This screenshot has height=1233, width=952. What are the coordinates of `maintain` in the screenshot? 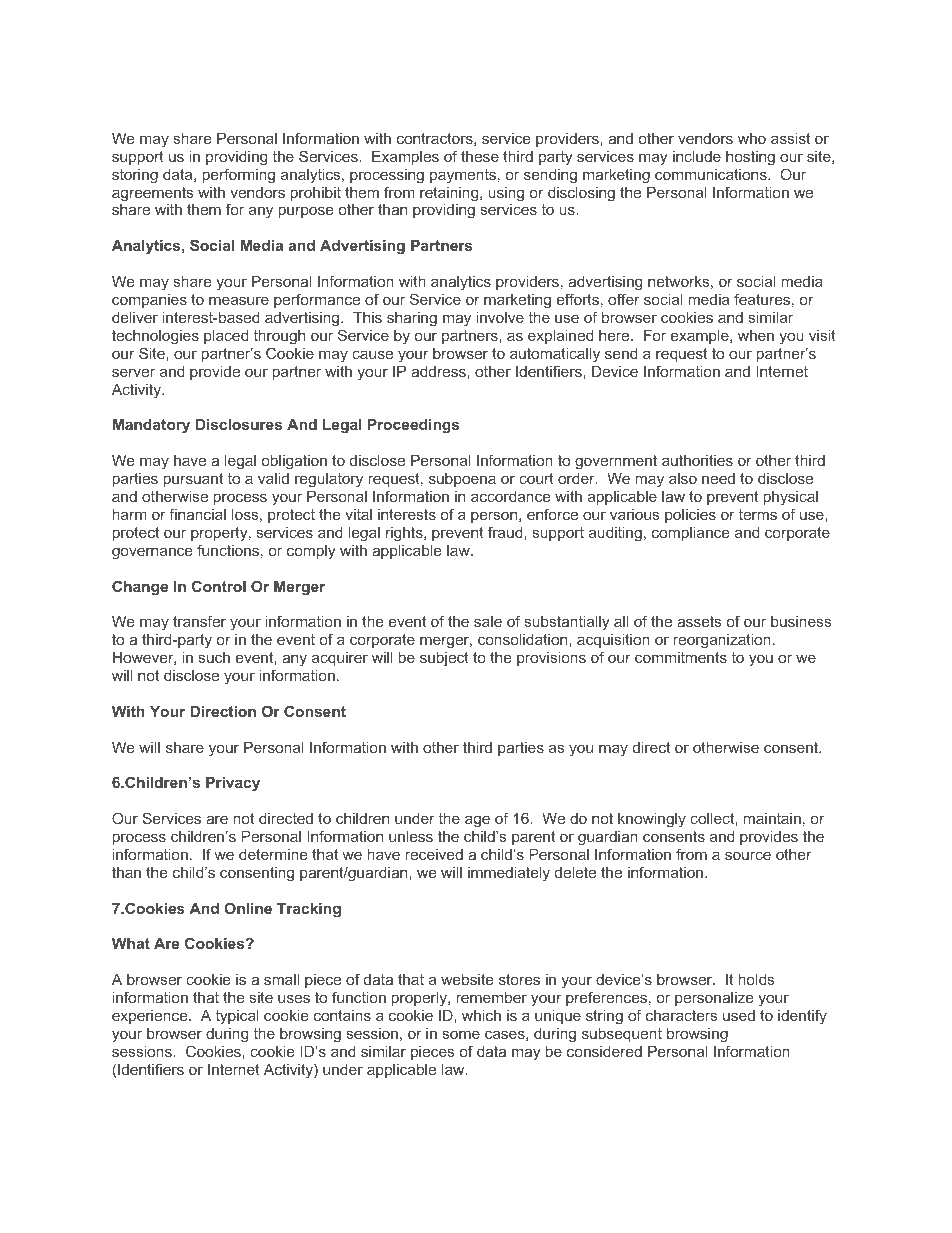 It's located at (772, 818).
